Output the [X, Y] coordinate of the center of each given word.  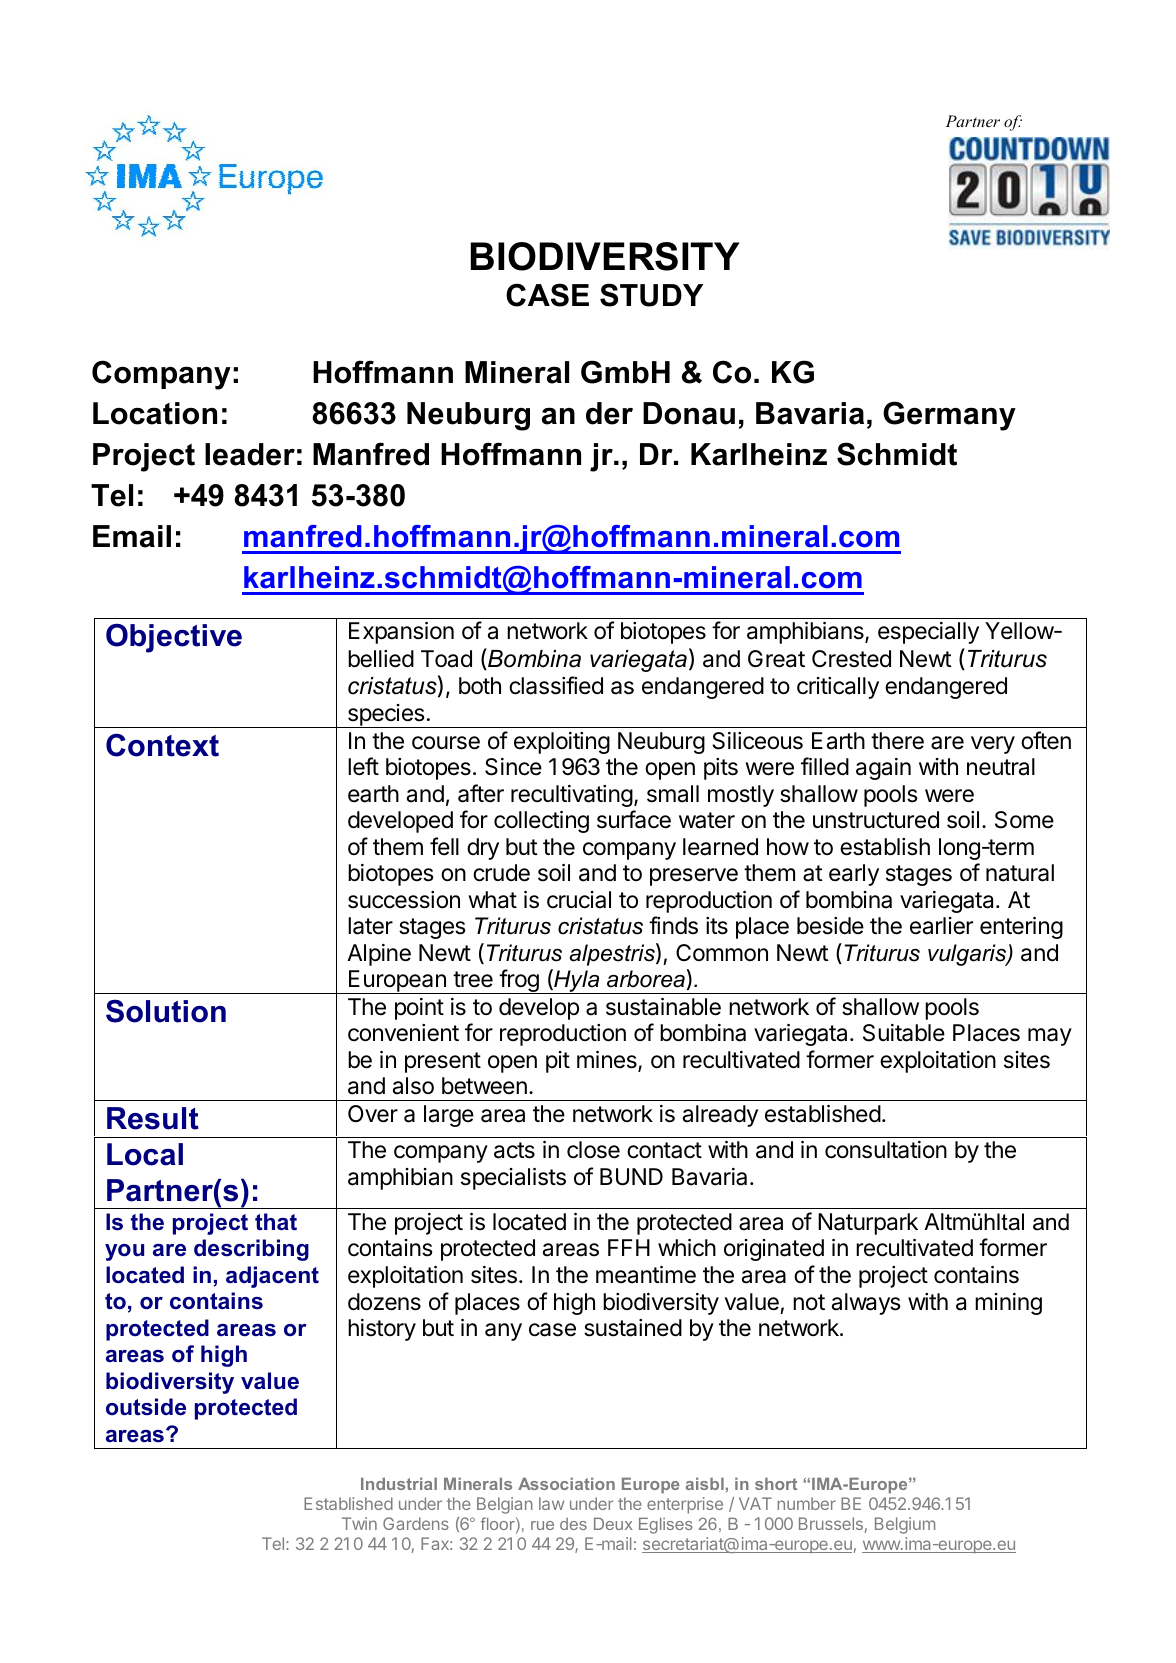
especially [928, 633]
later [370, 926]
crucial [579, 900]
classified [556, 685]
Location [155, 413]
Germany [949, 416]
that [276, 1222]
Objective [174, 638]
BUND [631, 1177]
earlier [941, 926]
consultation [886, 1150]
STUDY [651, 295]
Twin [359, 1523]
